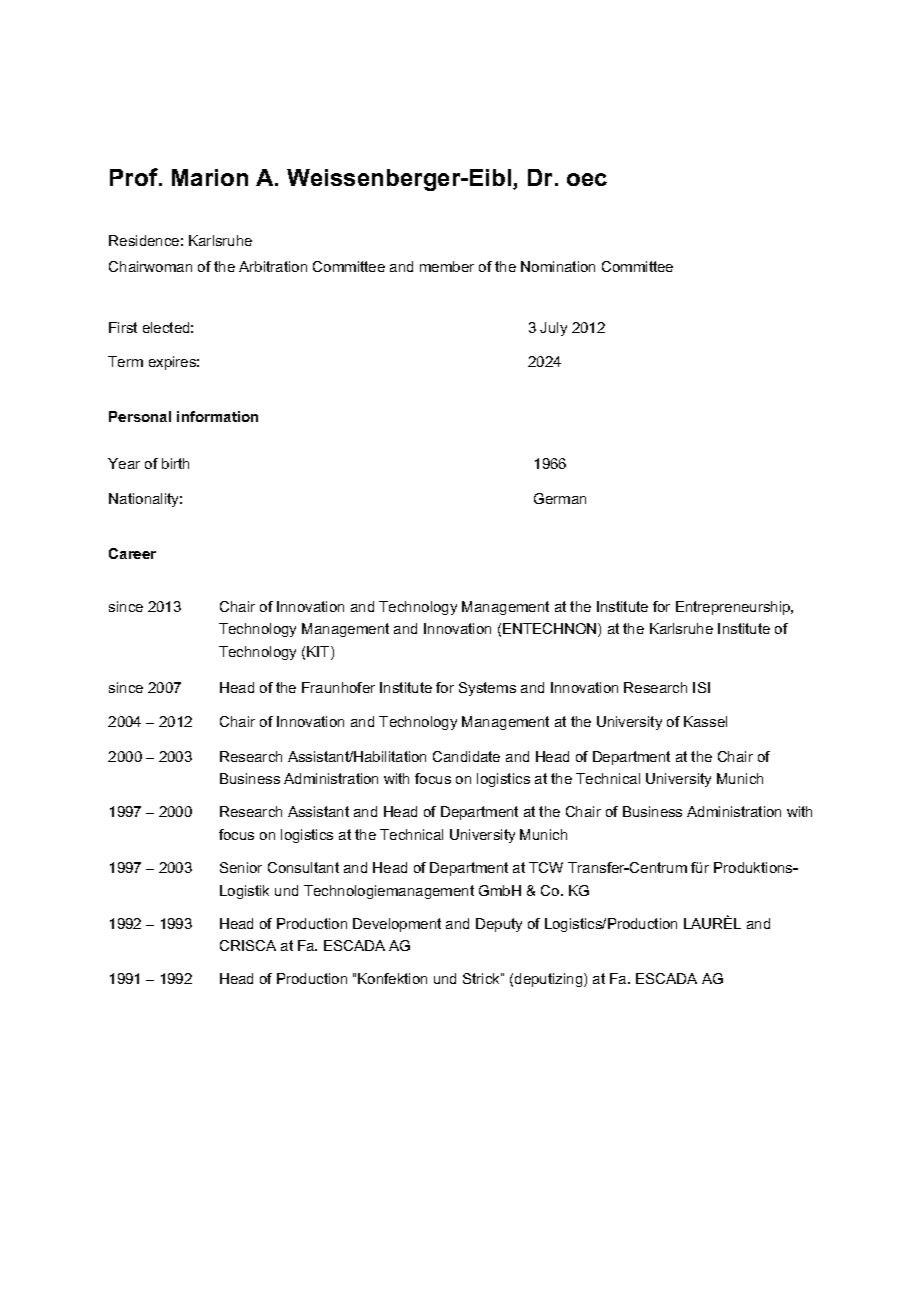  I want to click on Marion, so click(210, 177).
